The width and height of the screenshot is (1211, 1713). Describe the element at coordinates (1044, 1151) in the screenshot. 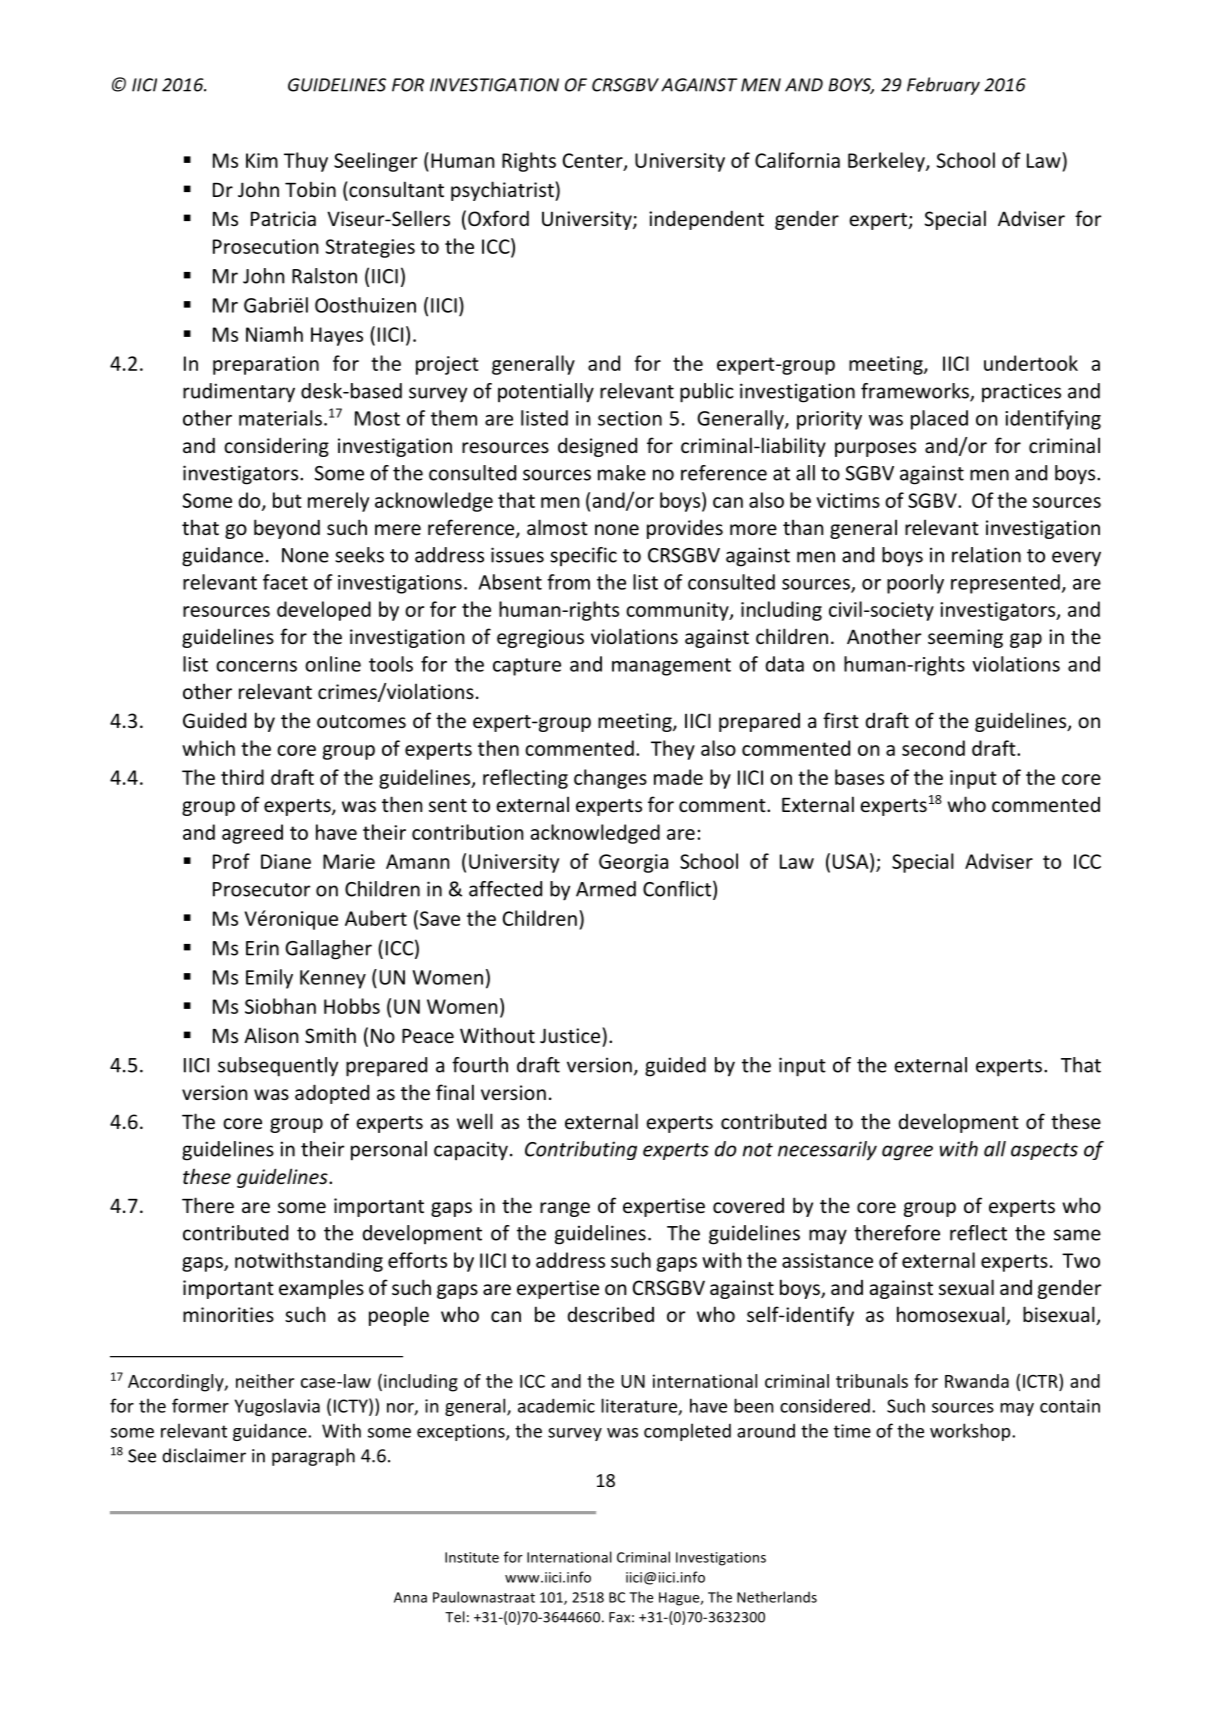

I see `aspects` at that location.
